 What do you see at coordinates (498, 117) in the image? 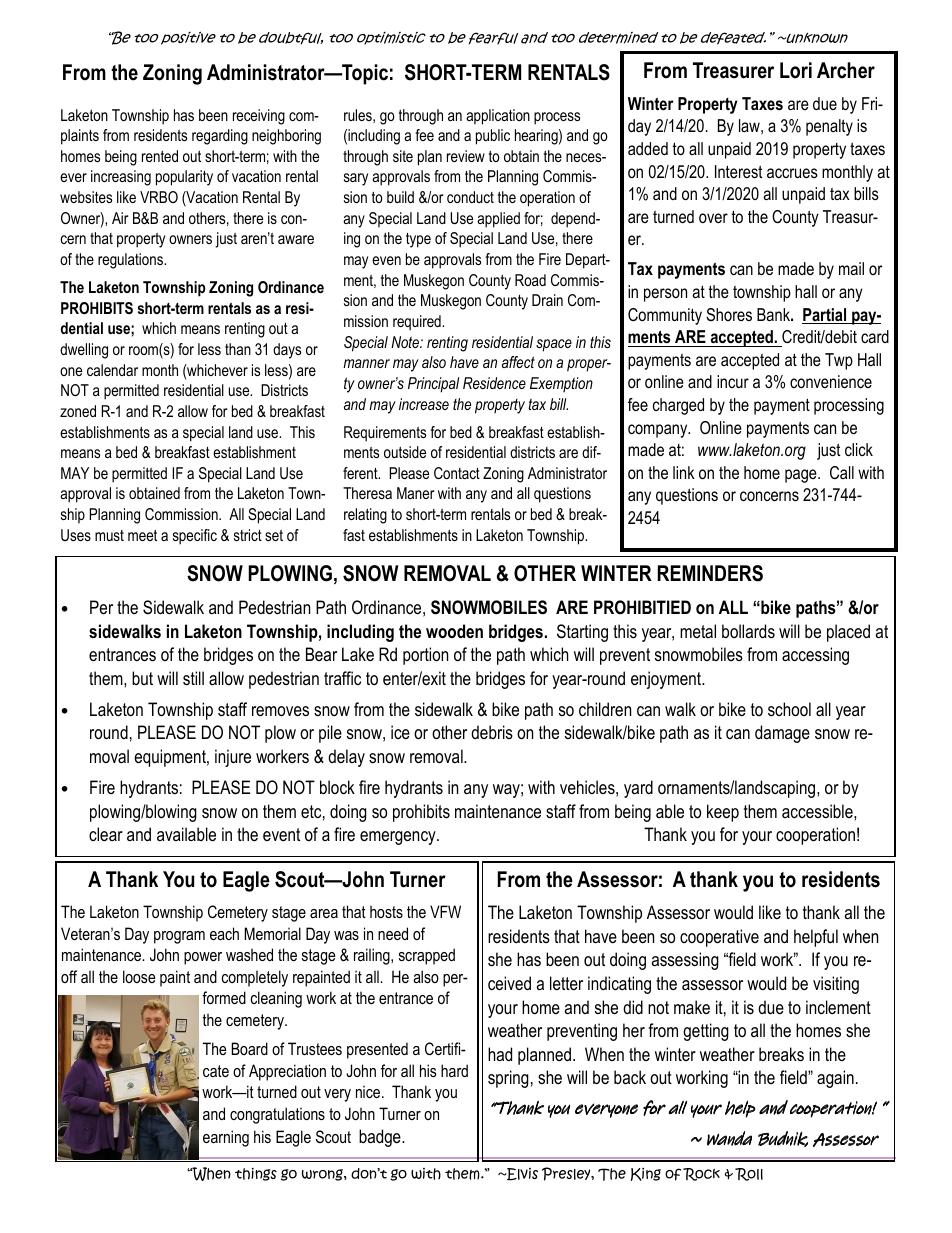
I see `application` at bounding box center [498, 117].
